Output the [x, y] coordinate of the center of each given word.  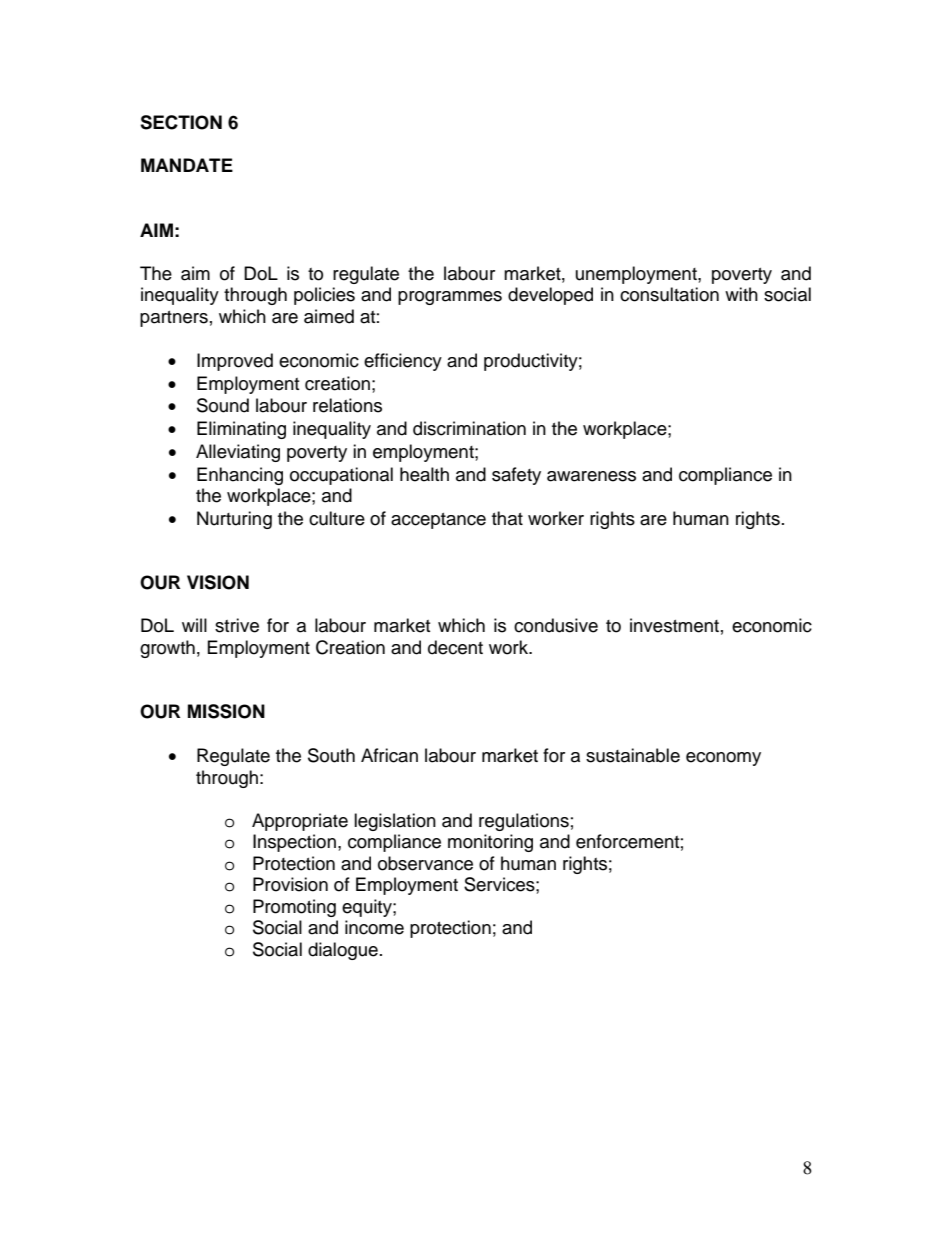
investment [674, 625]
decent [455, 647]
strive [237, 625]
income [374, 927]
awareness [591, 476]
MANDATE [187, 165]
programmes [450, 298]
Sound [223, 405]
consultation [669, 294]
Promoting [294, 908]
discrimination [469, 428]
